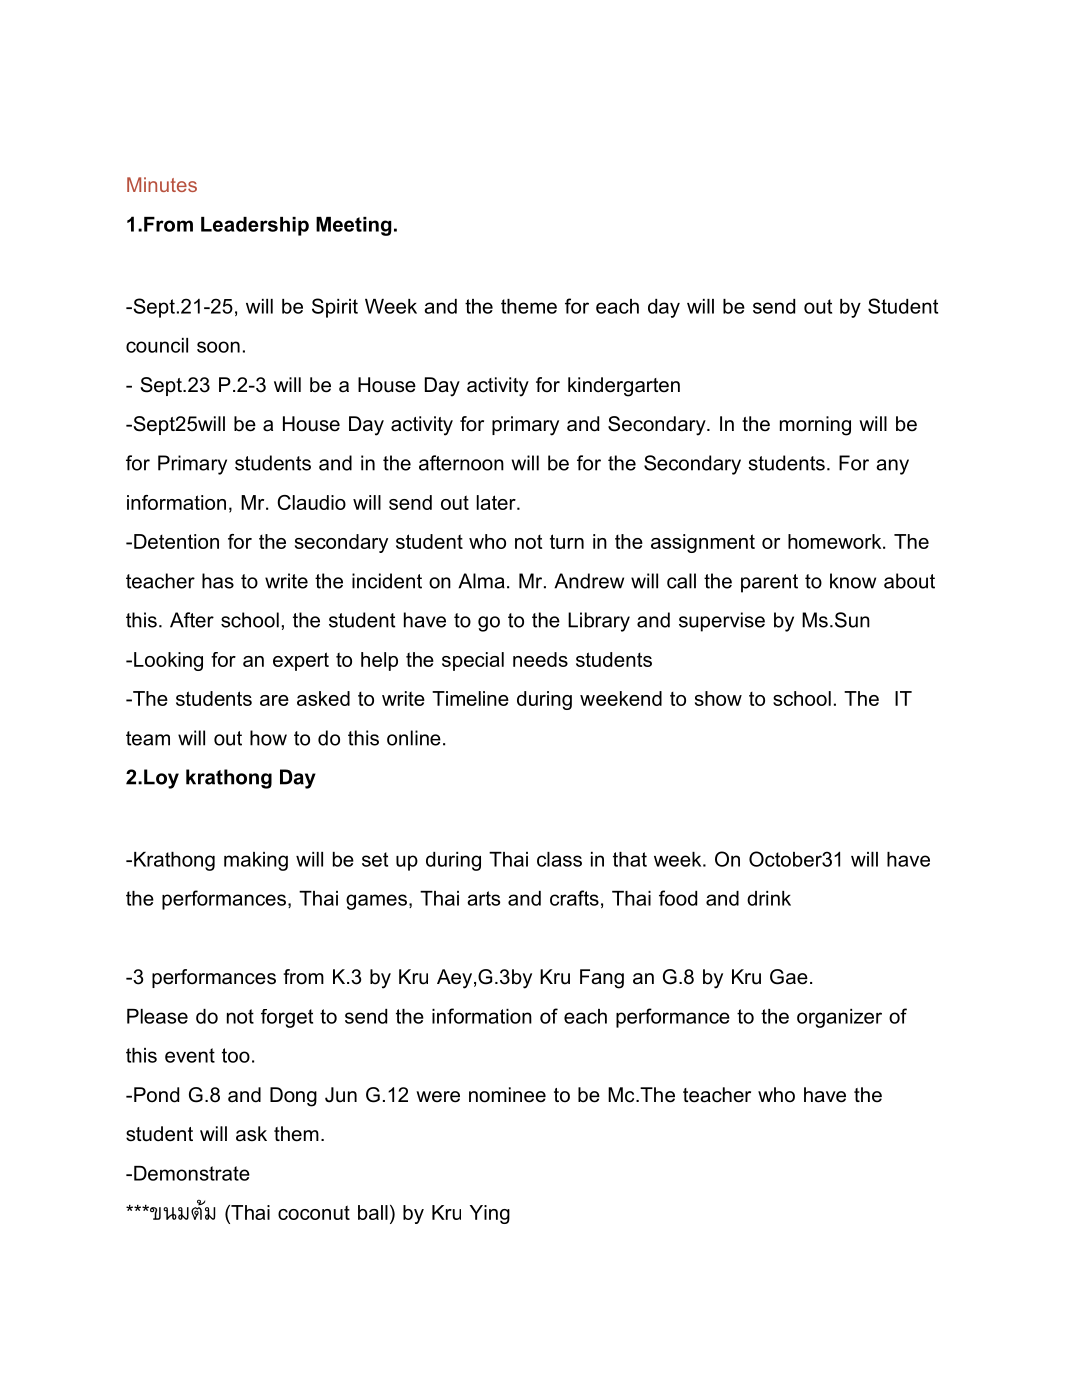  I want to click on making, so click(256, 861).
